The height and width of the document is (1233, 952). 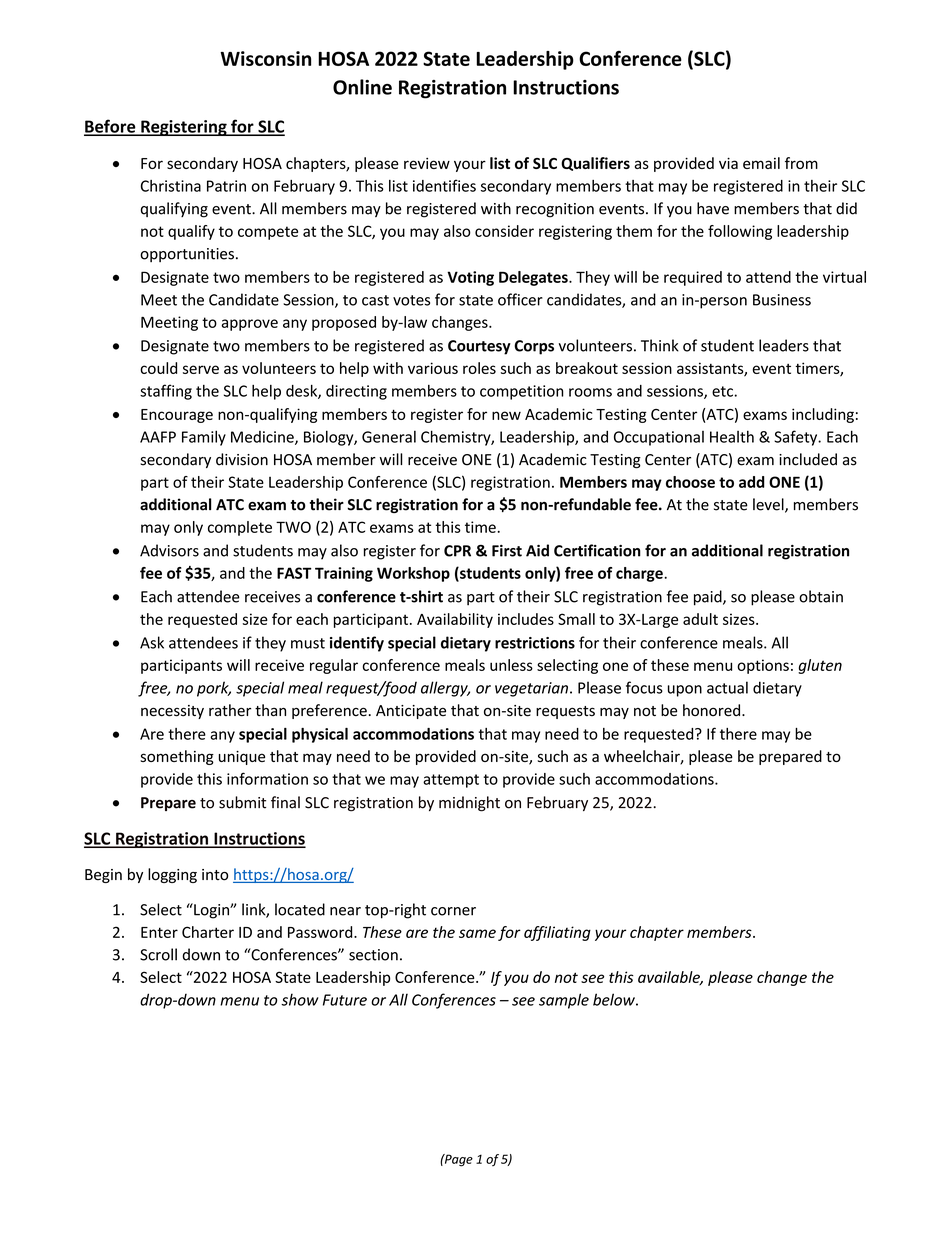 I want to click on same, so click(x=477, y=933).
